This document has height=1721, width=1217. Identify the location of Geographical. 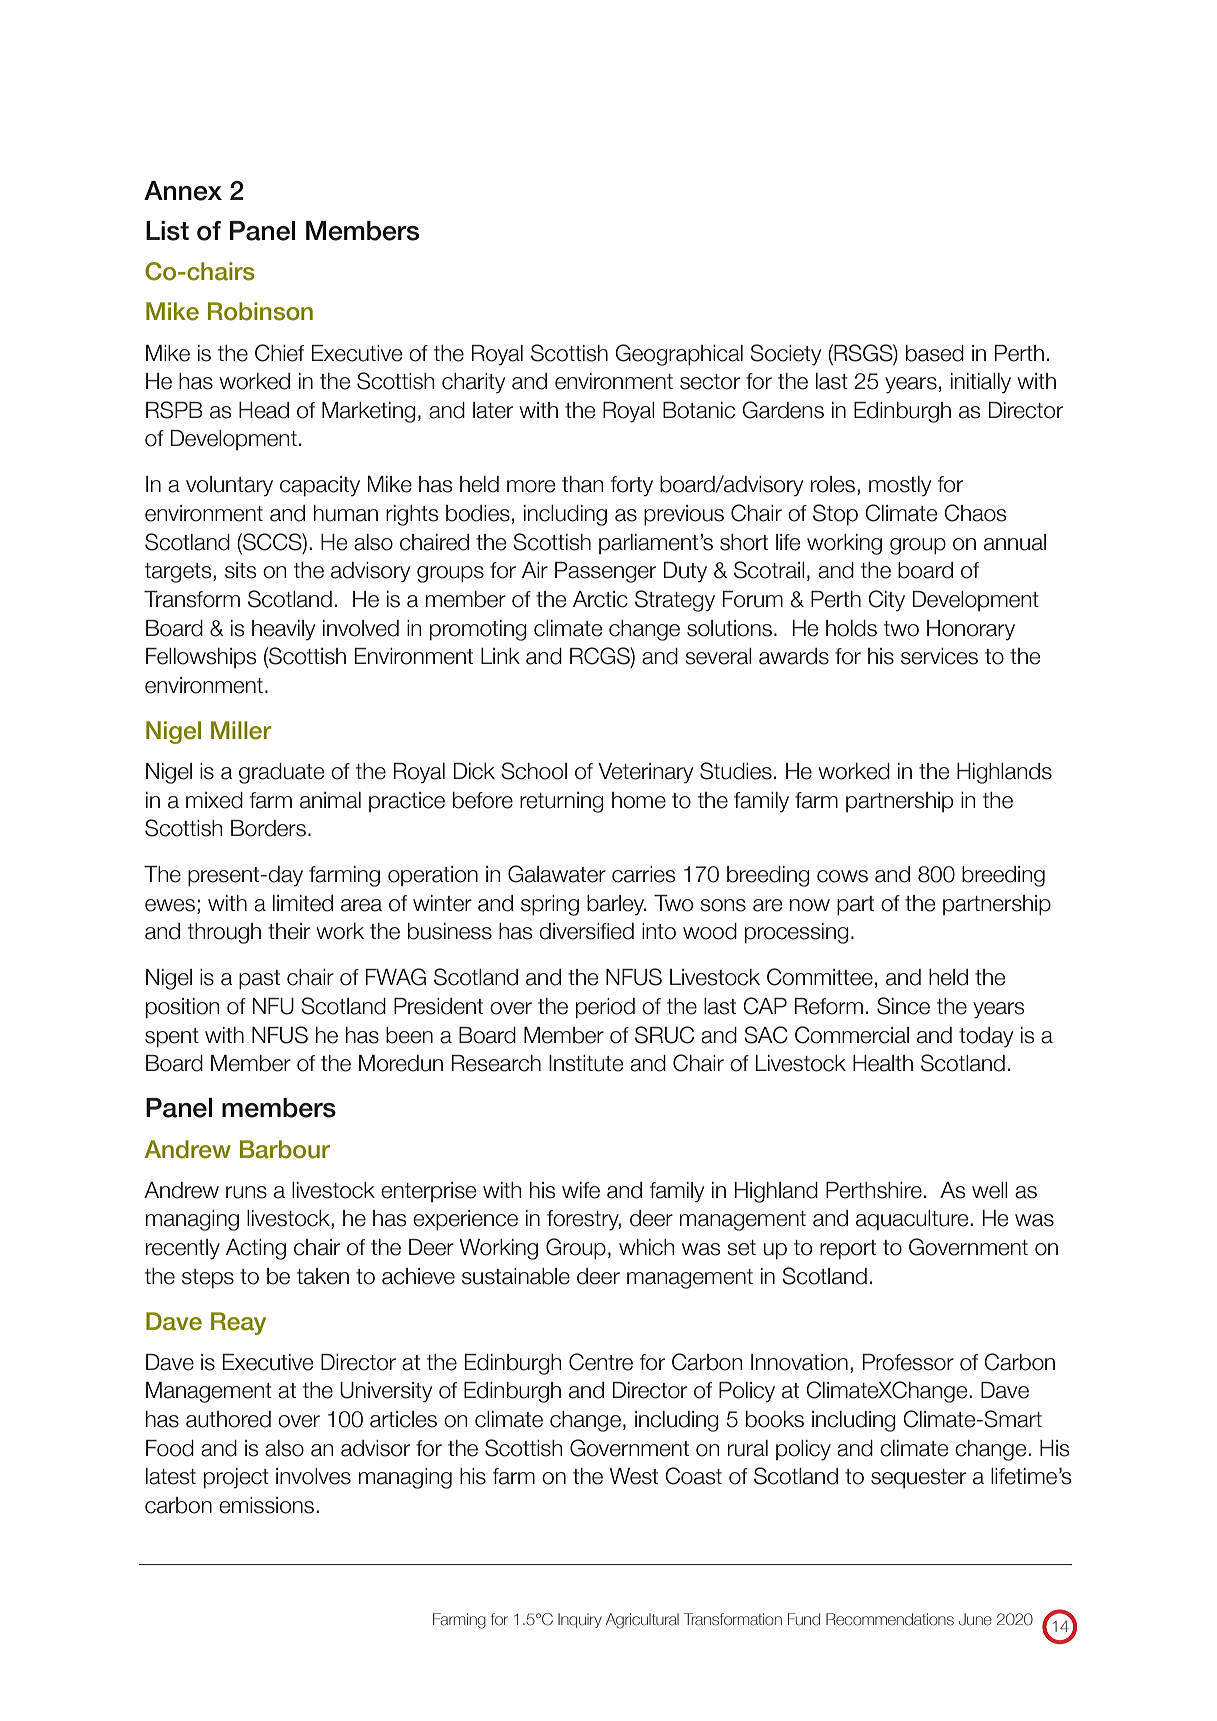
(679, 355).
